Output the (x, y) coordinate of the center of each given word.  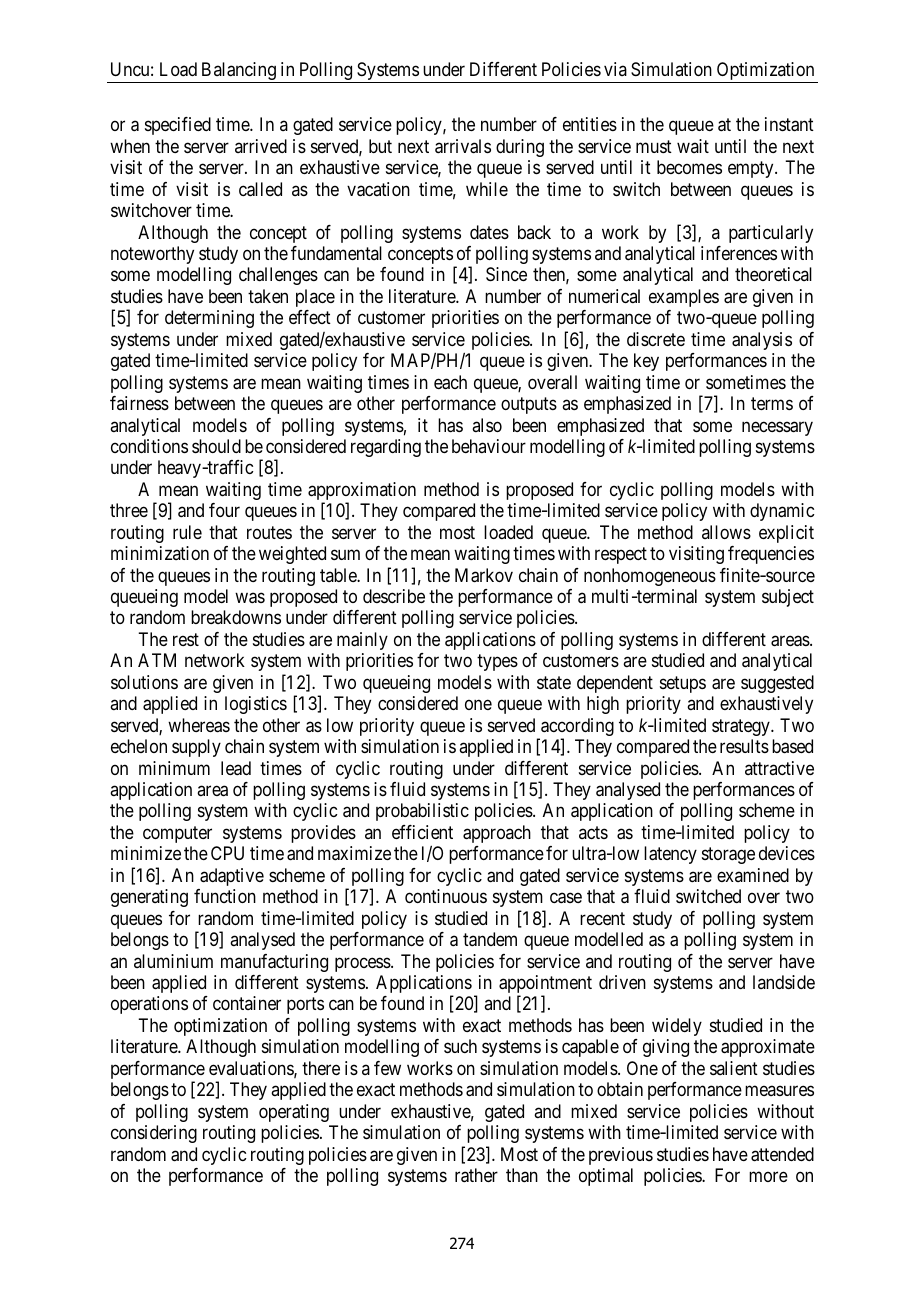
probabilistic (422, 812)
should (216, 446)
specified (178, 126)
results (744, 746)
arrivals (463, 146)
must (654, 146)
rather (476, 1175)
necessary (777, 428)
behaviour (489, 446)
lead (236, 768)
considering (154, 1134)
